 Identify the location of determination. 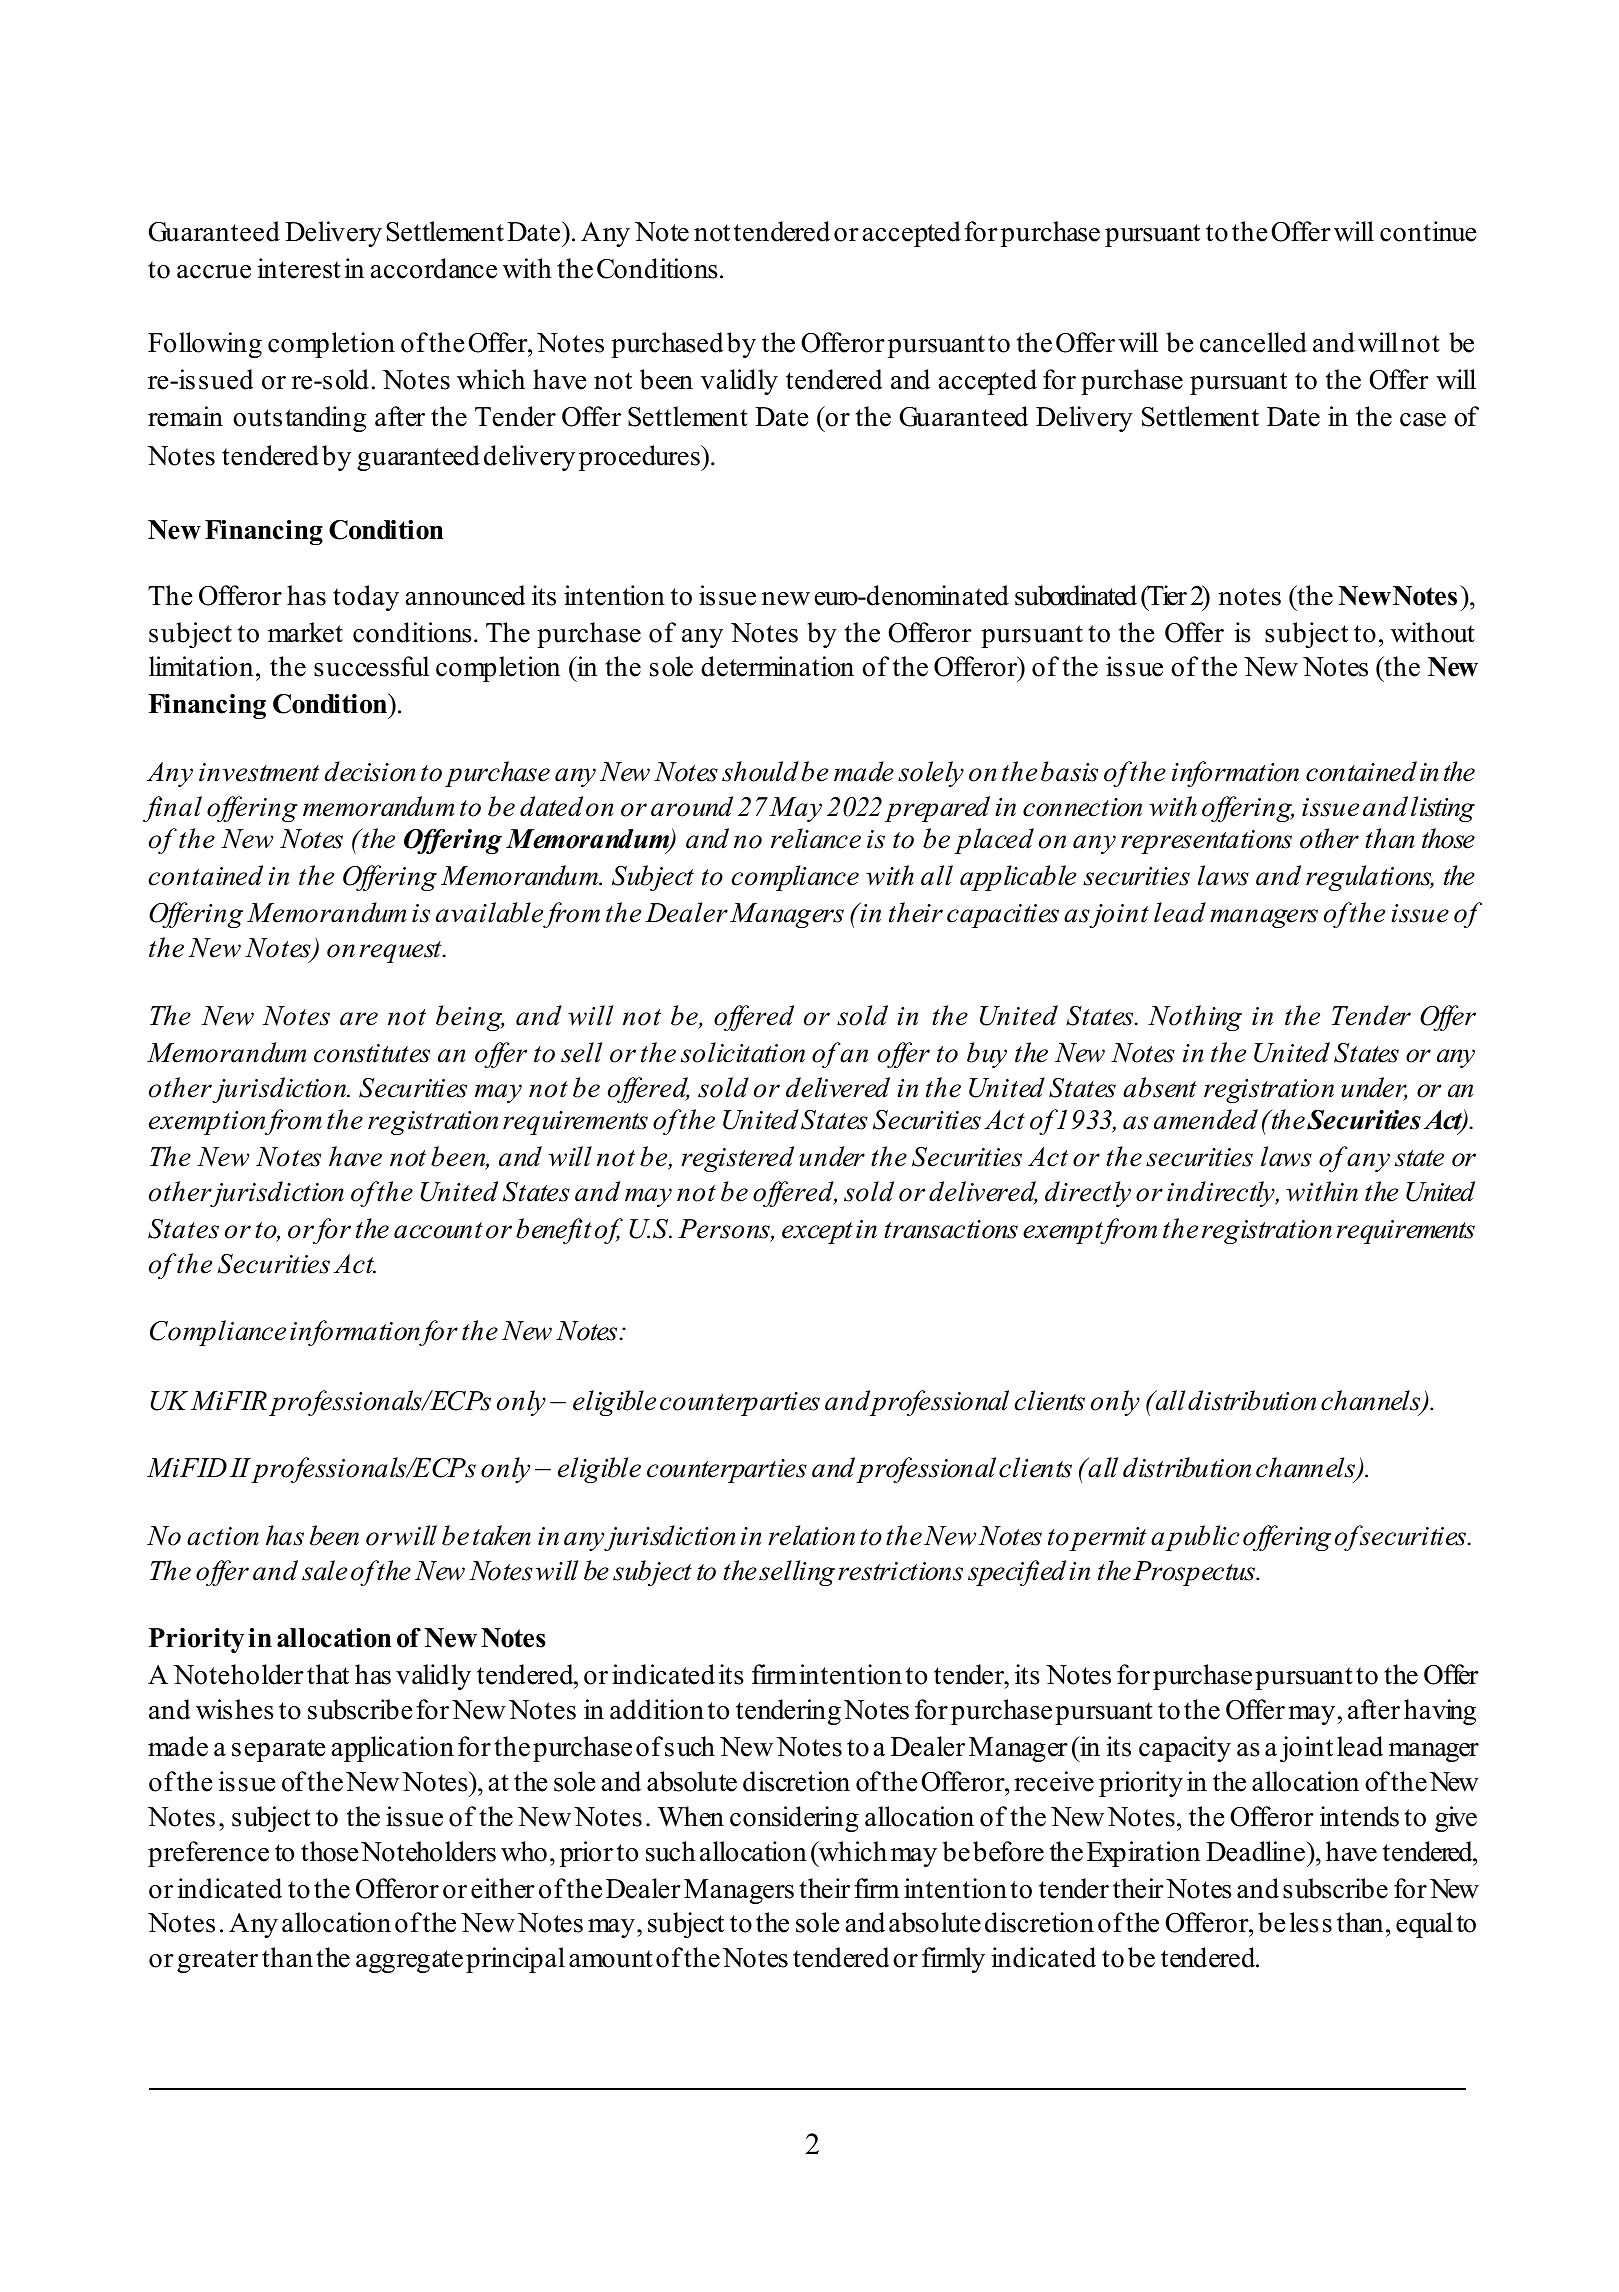
(777, 666).
